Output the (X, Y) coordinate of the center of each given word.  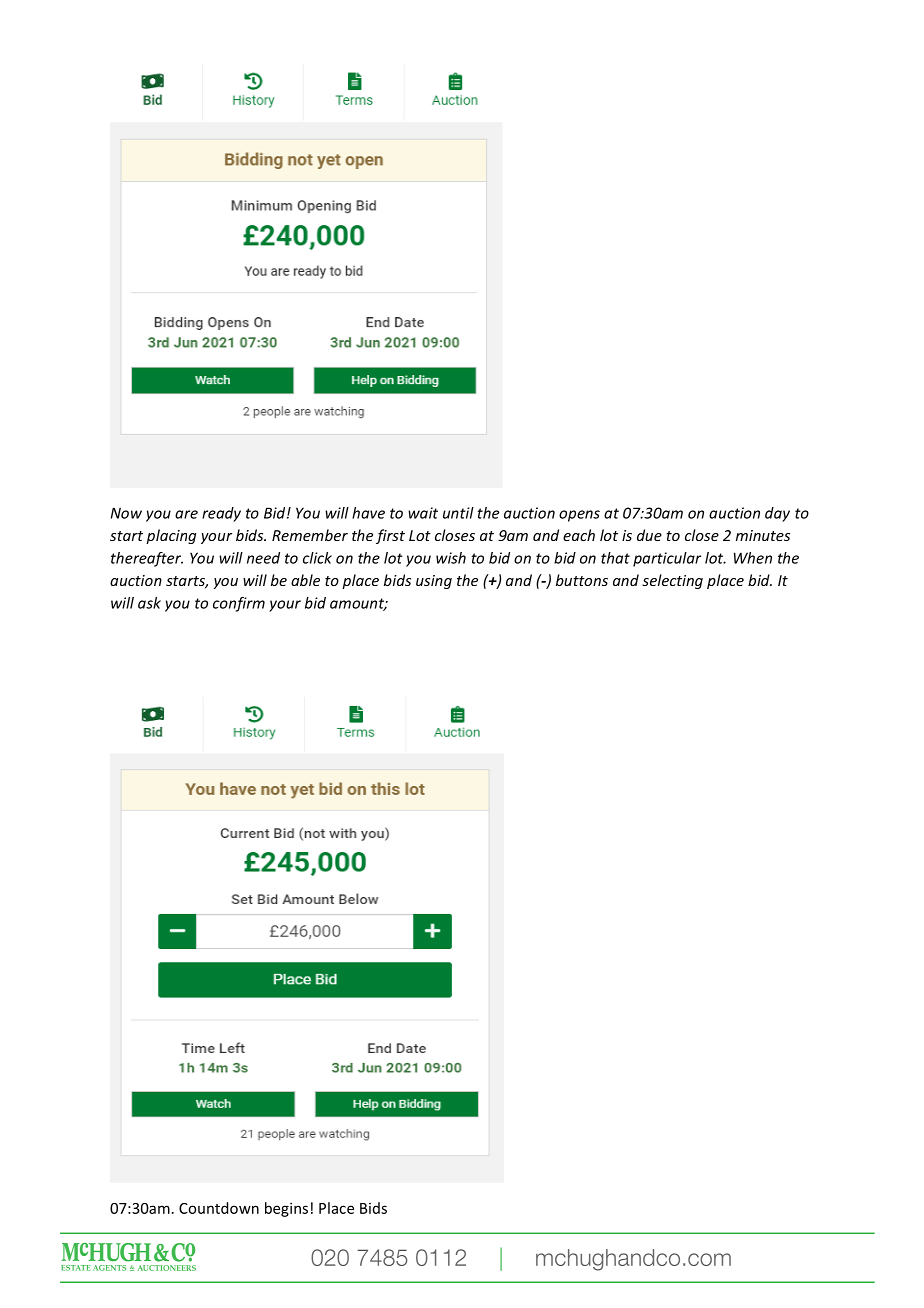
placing (171, 536)
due (649, 535)
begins (286, 1209)
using (434, 582)
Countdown (219, 1208)
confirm (239, 604)
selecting (672, 581)
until (458, 513)
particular (667, 559)
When (753, 558)
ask (149, 603)
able (305, 580)
